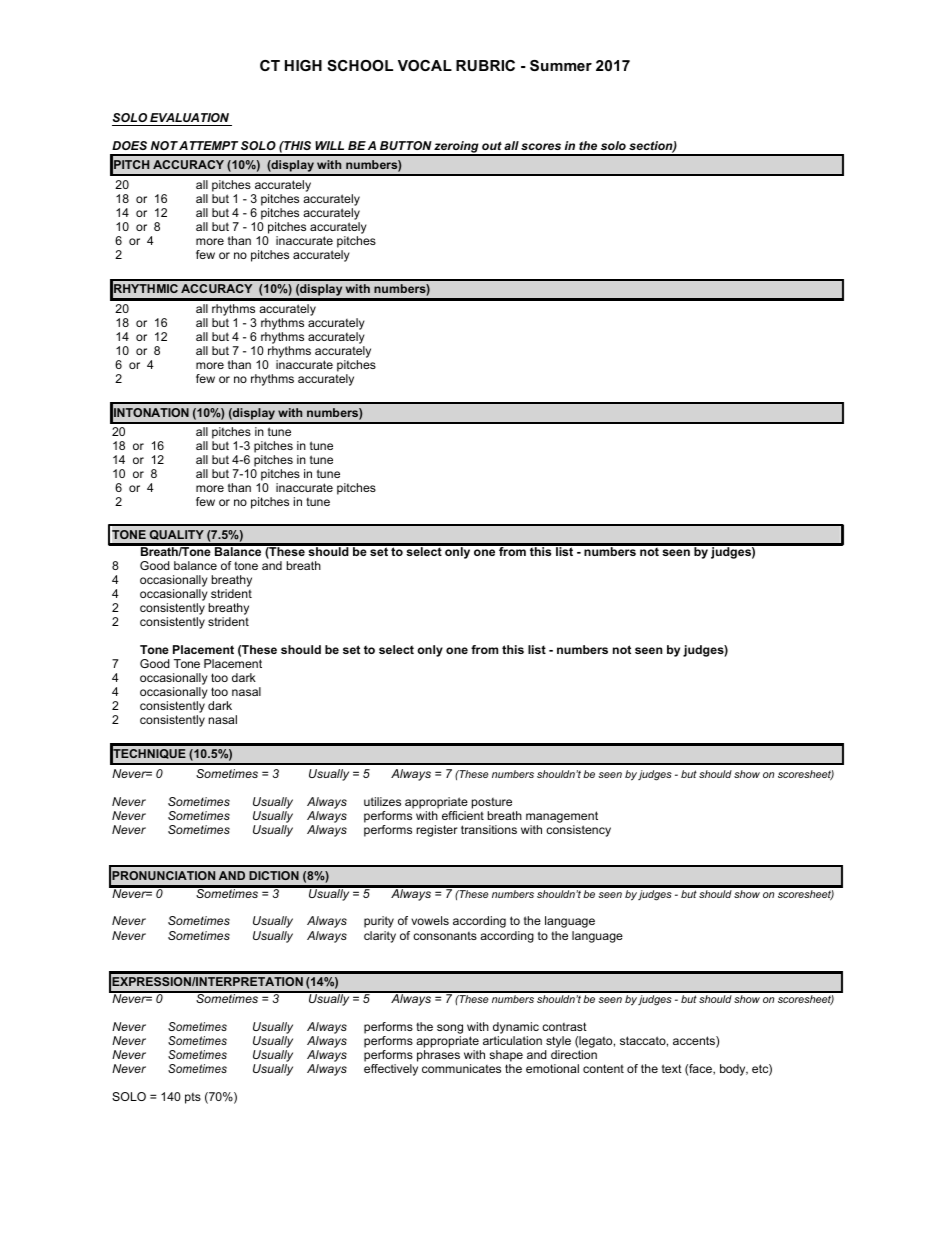 This document has height=1233, width=952. I want to click on phrases, so click(438, 1056).
